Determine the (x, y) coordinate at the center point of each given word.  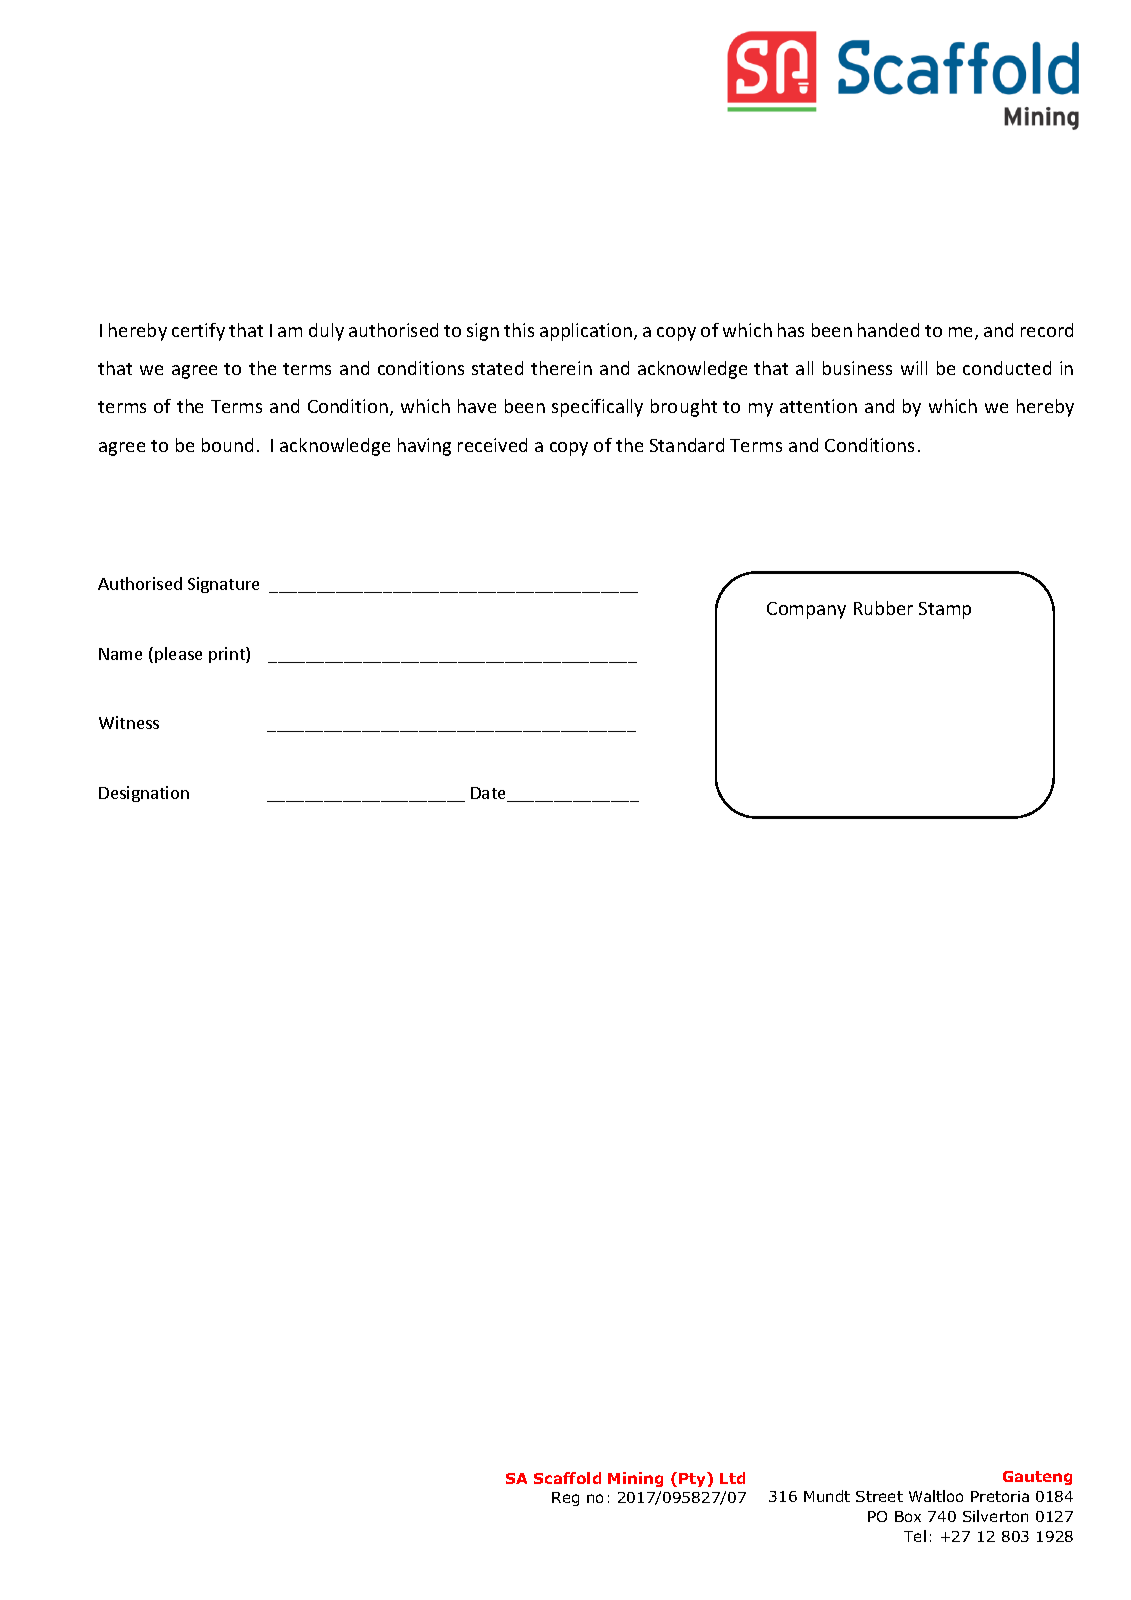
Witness (129, 722)
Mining (635, 1479)
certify (198, 332)
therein (561, 368)
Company (806, 610)
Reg (565, 1499)
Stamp (945, 610)
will (914, 368)
